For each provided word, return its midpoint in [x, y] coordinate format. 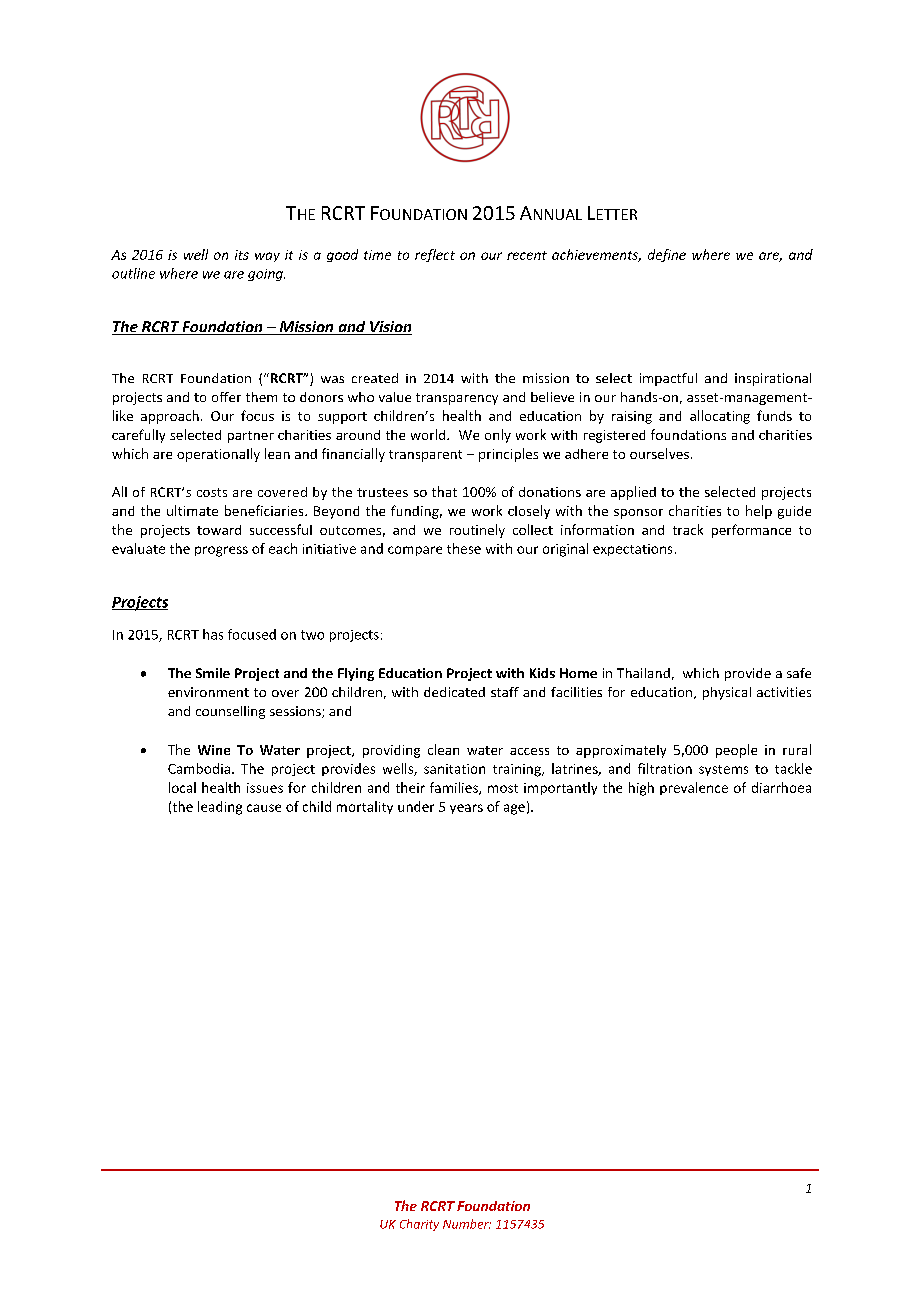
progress [221, 551]
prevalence [694, 788]
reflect [435, 255]
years [466, 809]
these [464, 548]
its [242, 255]
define [667, 255]
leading [220, 808]
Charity [419, 1225]
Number [467, 1224]
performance [751, 531]
